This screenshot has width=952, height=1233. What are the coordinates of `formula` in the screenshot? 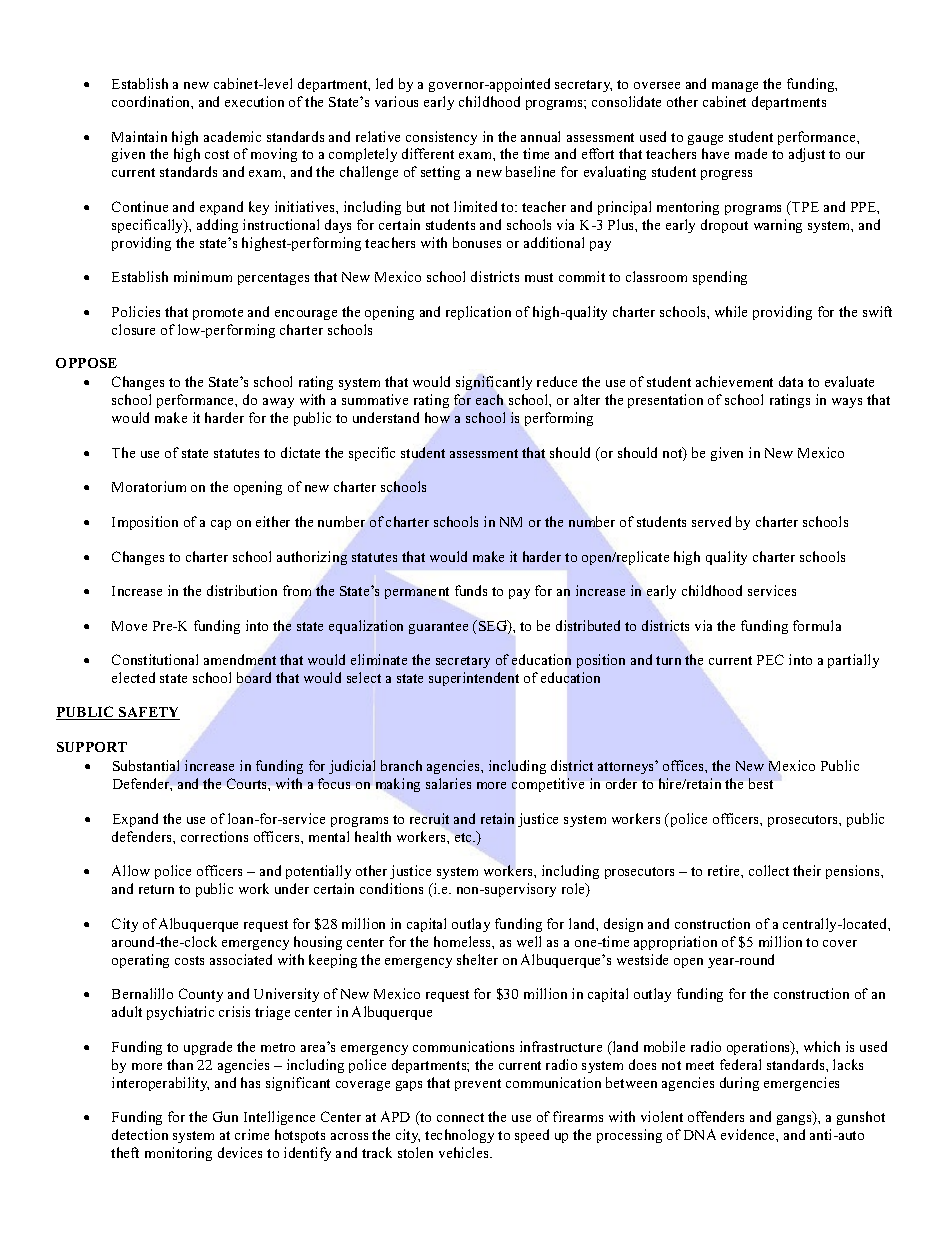 It's located at (817, 625).
